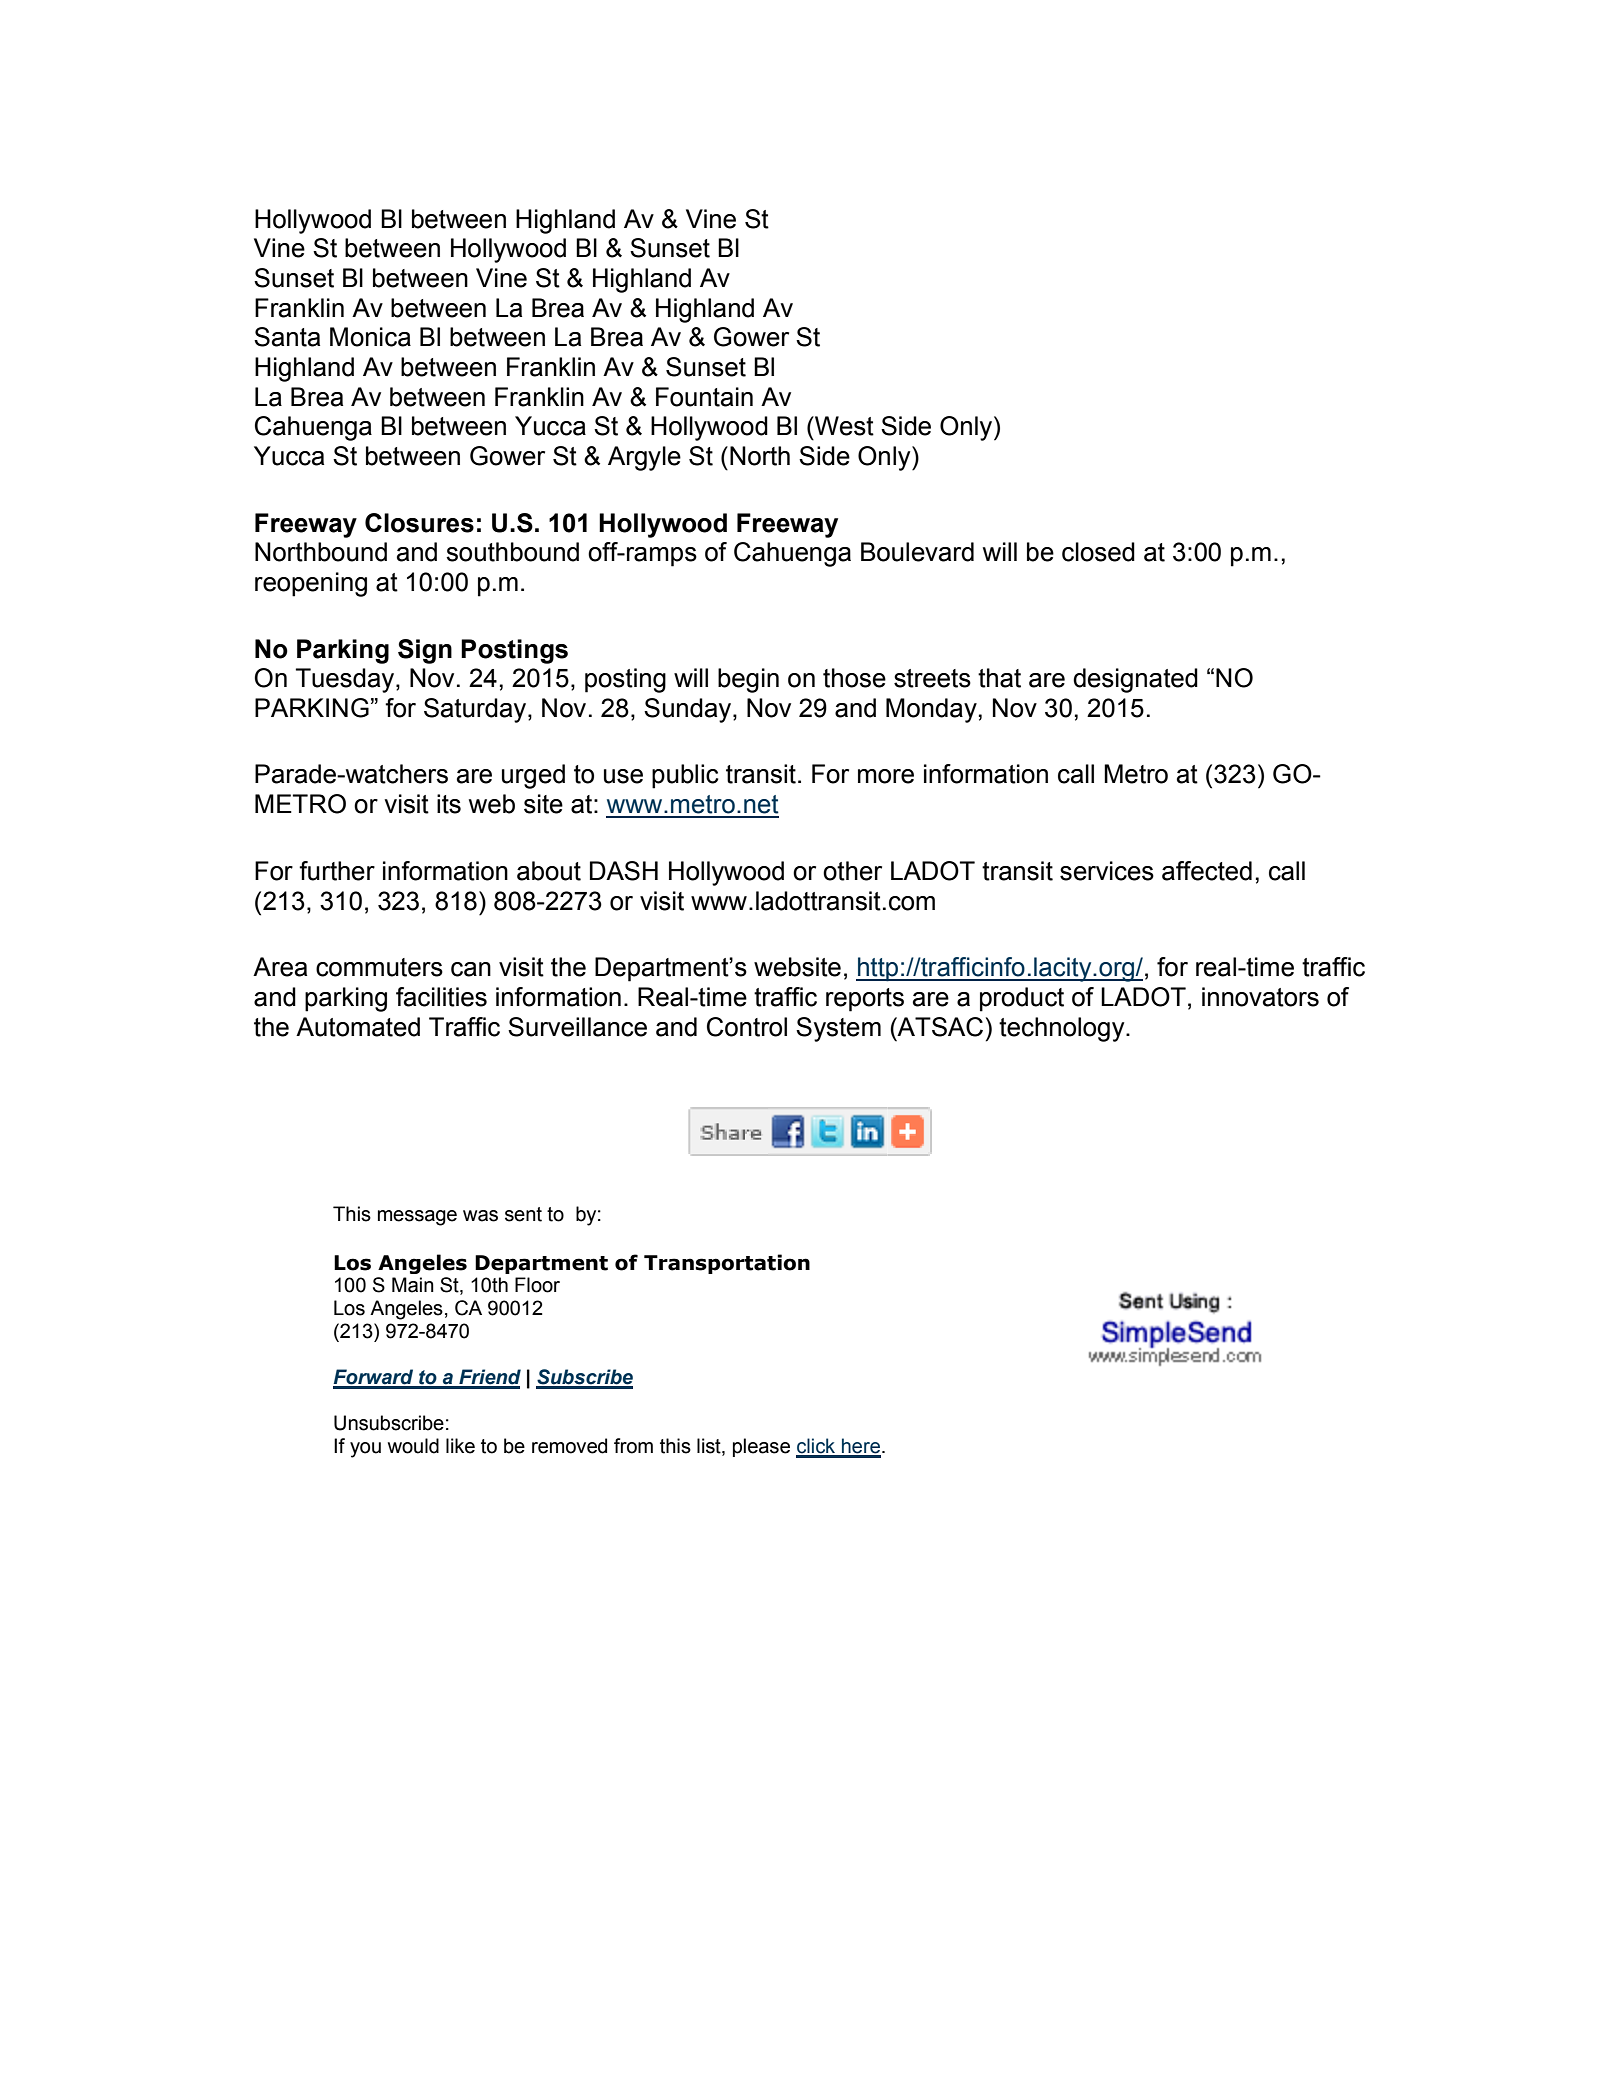  Describe the element at coordinates (843, 426) in the image. I see `West` at that location.
